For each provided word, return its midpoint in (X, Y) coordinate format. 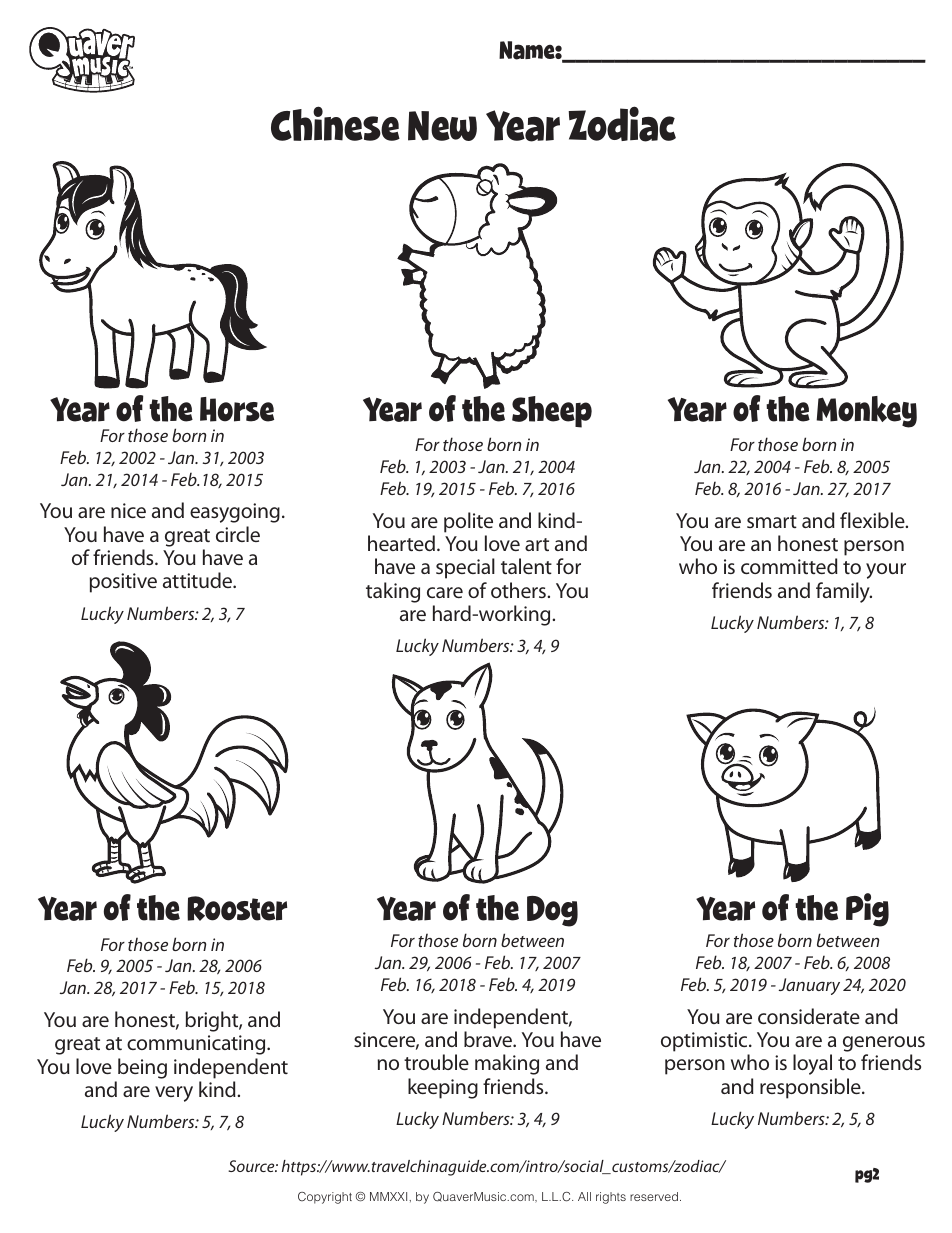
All (584, 1196)
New (442, 126)
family (844, 592)
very (174, 1094)
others (519, 590)
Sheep (552, 412)
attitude (198, 580)
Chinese (335, 123)
